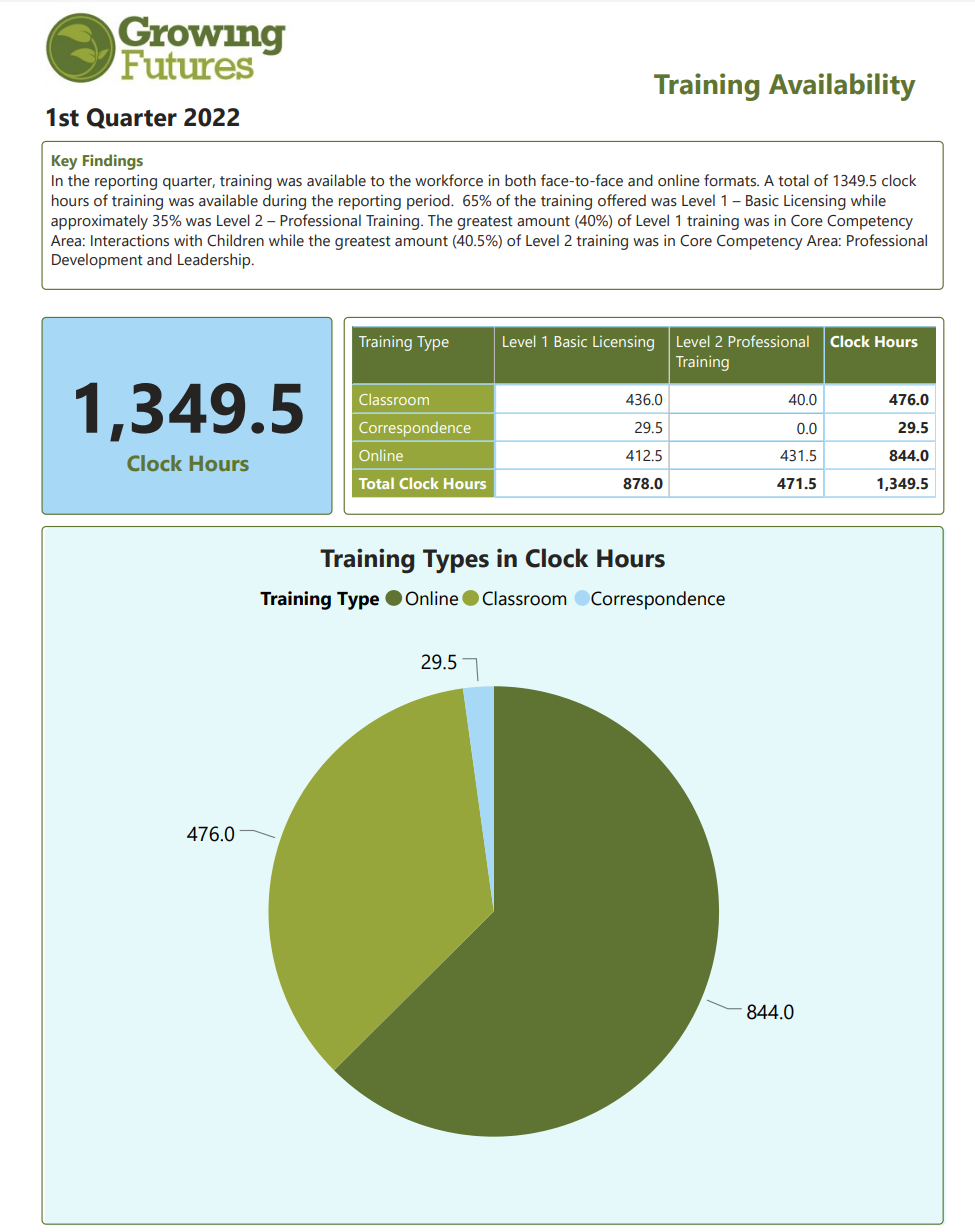 The image size is (975, 1232). Describe the element at coordinates (113, 162) in the screenshot. I see `Findings` at that location.
